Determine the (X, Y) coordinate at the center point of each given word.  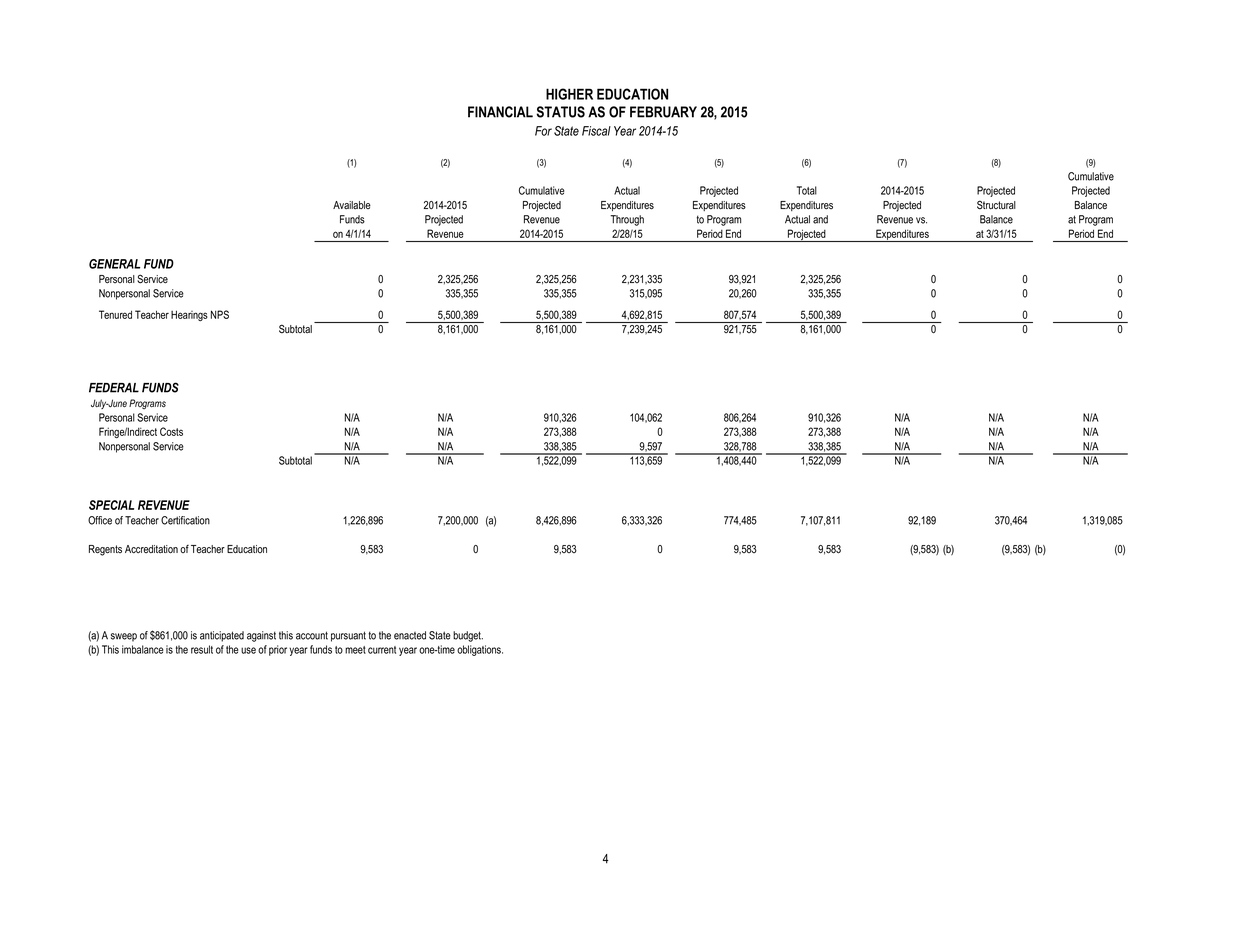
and (820, 219)
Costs (171, 431)
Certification (185, 520)
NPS (220, 314)
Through (627, 220)
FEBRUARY (663, 112)
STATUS (560, 112)
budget (468, 636)
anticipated (222, 636)
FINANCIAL (500, 112)
